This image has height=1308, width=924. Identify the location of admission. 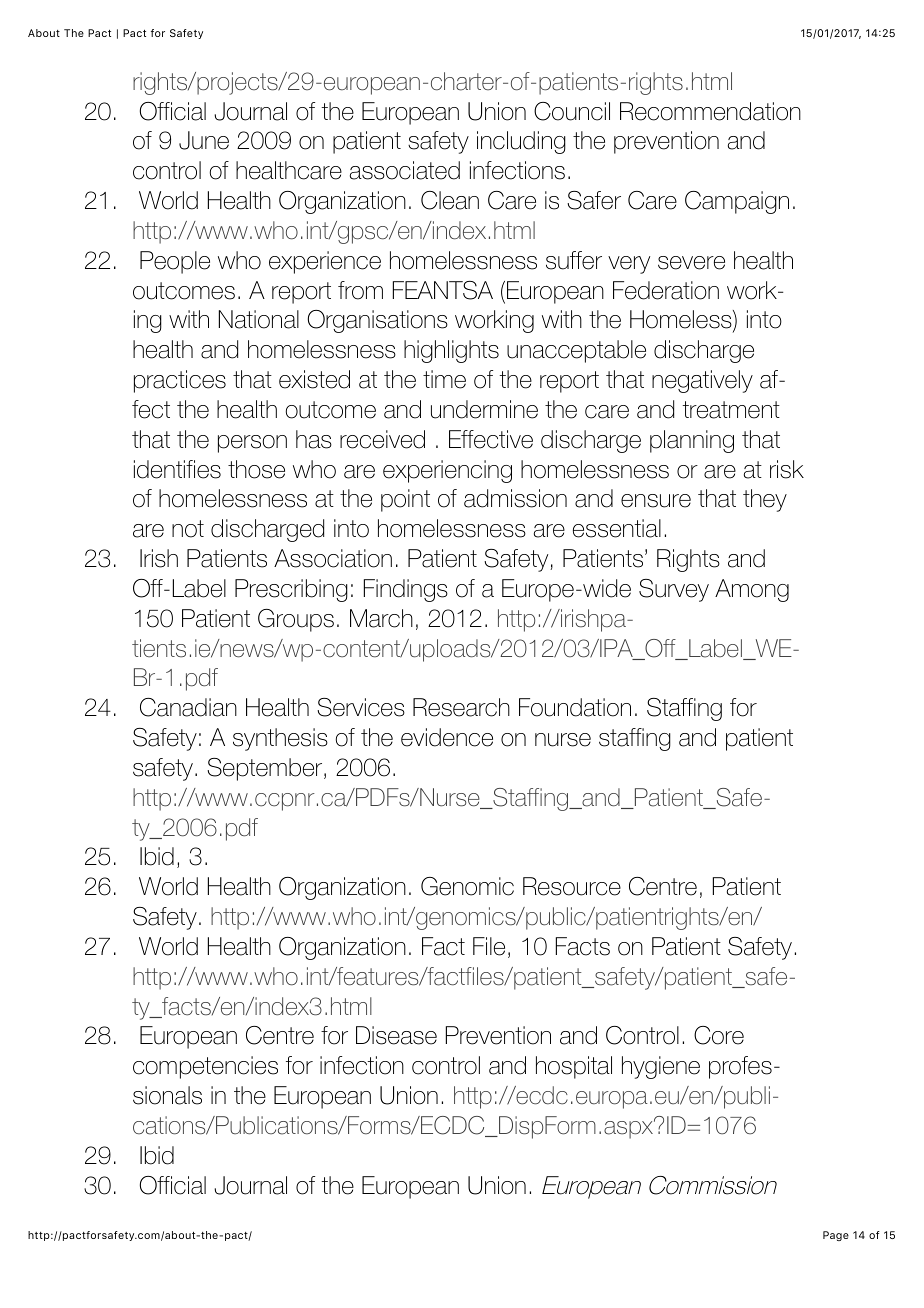
(515, 498).
